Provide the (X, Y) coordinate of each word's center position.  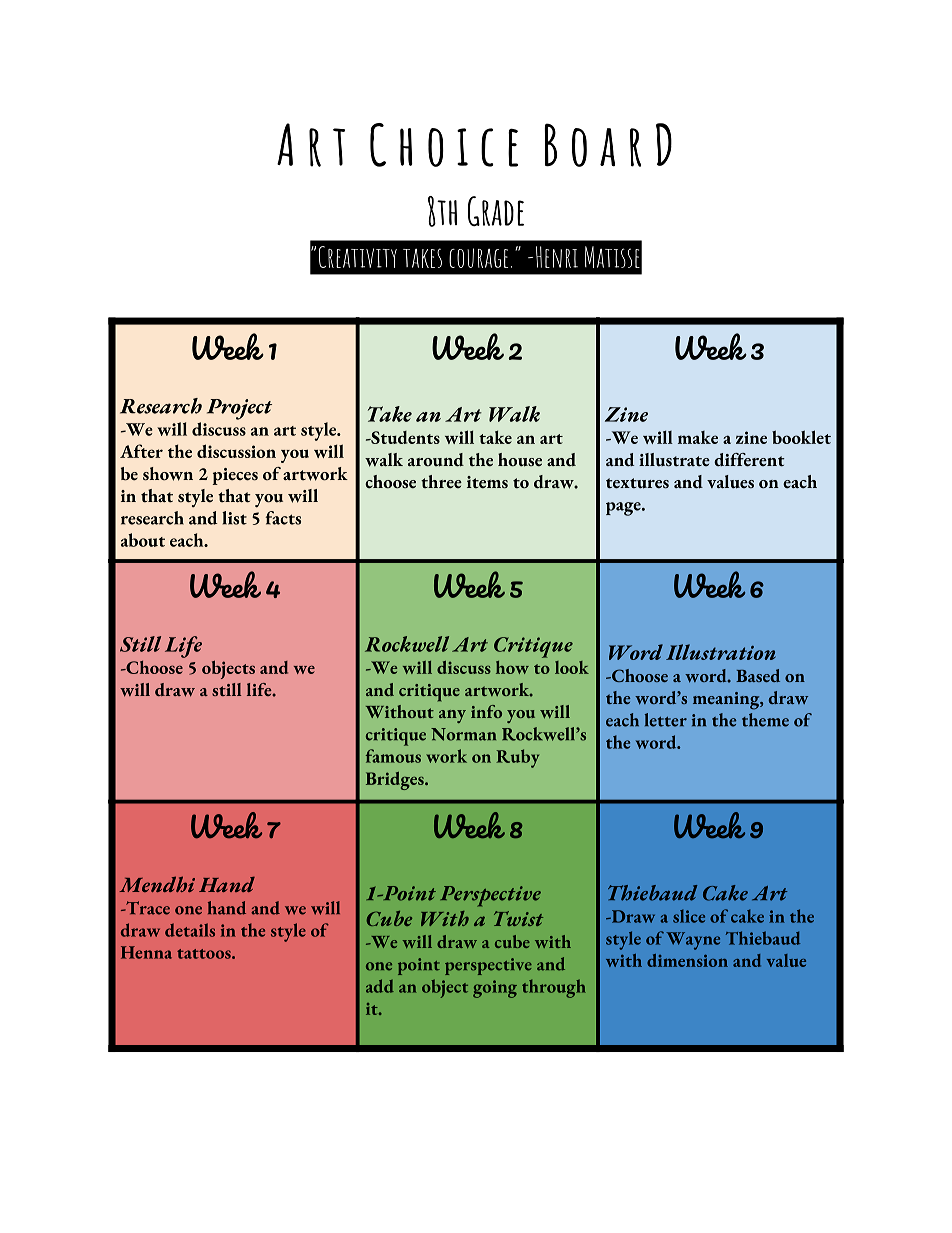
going (495, 989)
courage (478, 258)
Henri (557, 257)
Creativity (358, 257)
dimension (687, 960)
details (190, 930)
